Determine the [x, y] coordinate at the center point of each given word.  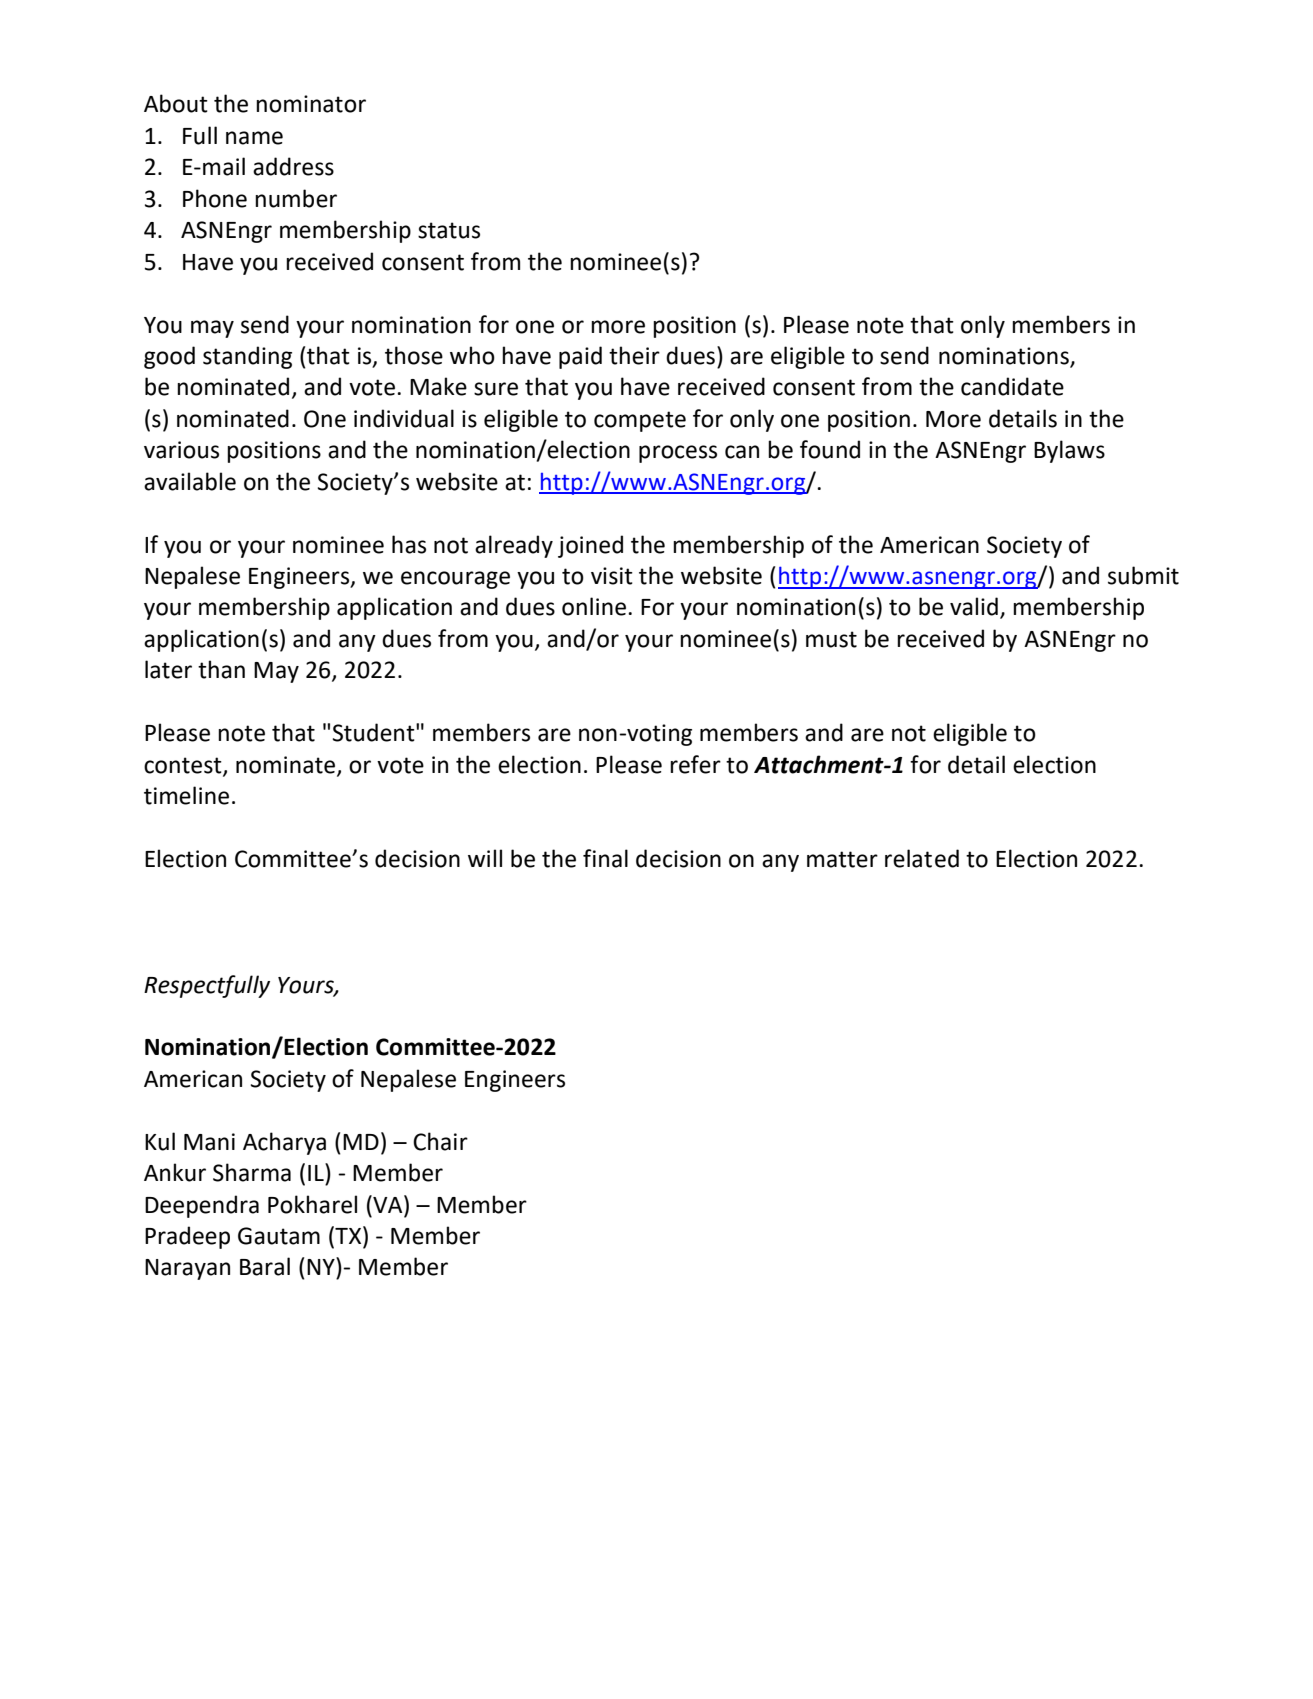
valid [974, 606]
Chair [440, 1141]
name [254, 138]
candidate [1012, 386]
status [449, 230]
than [221, 669]
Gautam [279, 1236]
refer [695, 764]
